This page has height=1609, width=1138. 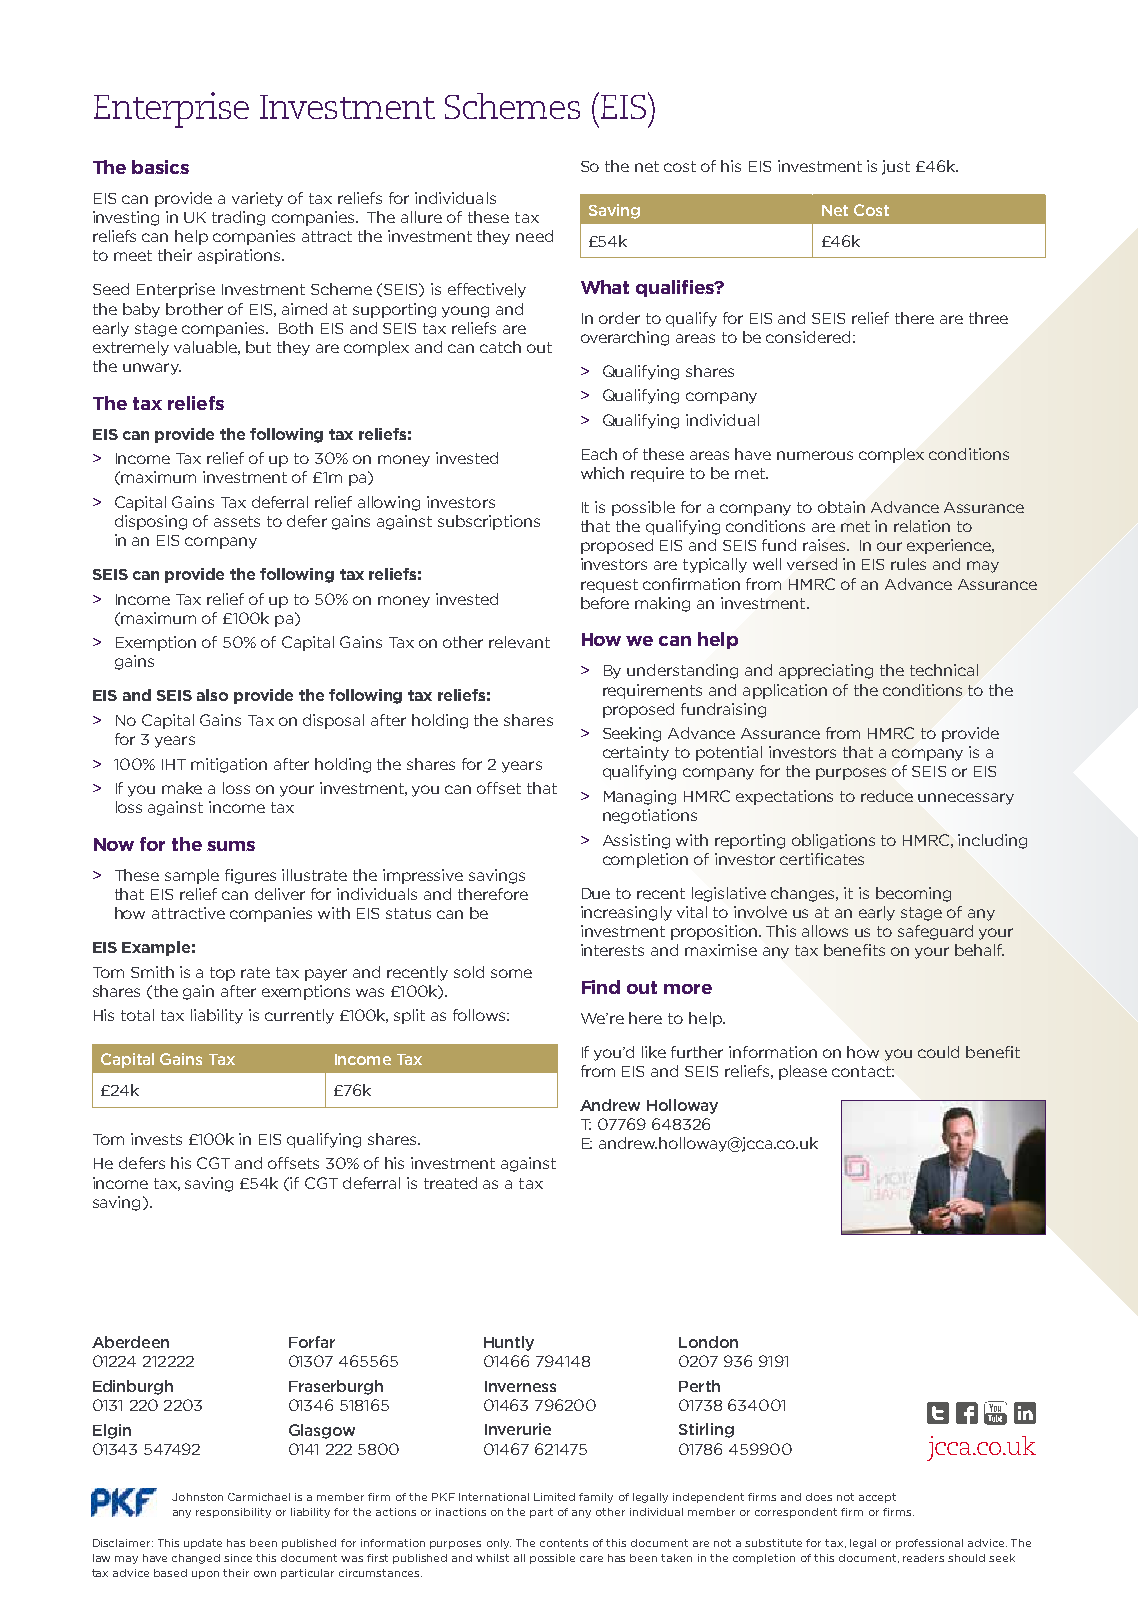 What do you see at coordinates (654, 1052) in the page?
I see `like` at bounding box center [654, 1052].
